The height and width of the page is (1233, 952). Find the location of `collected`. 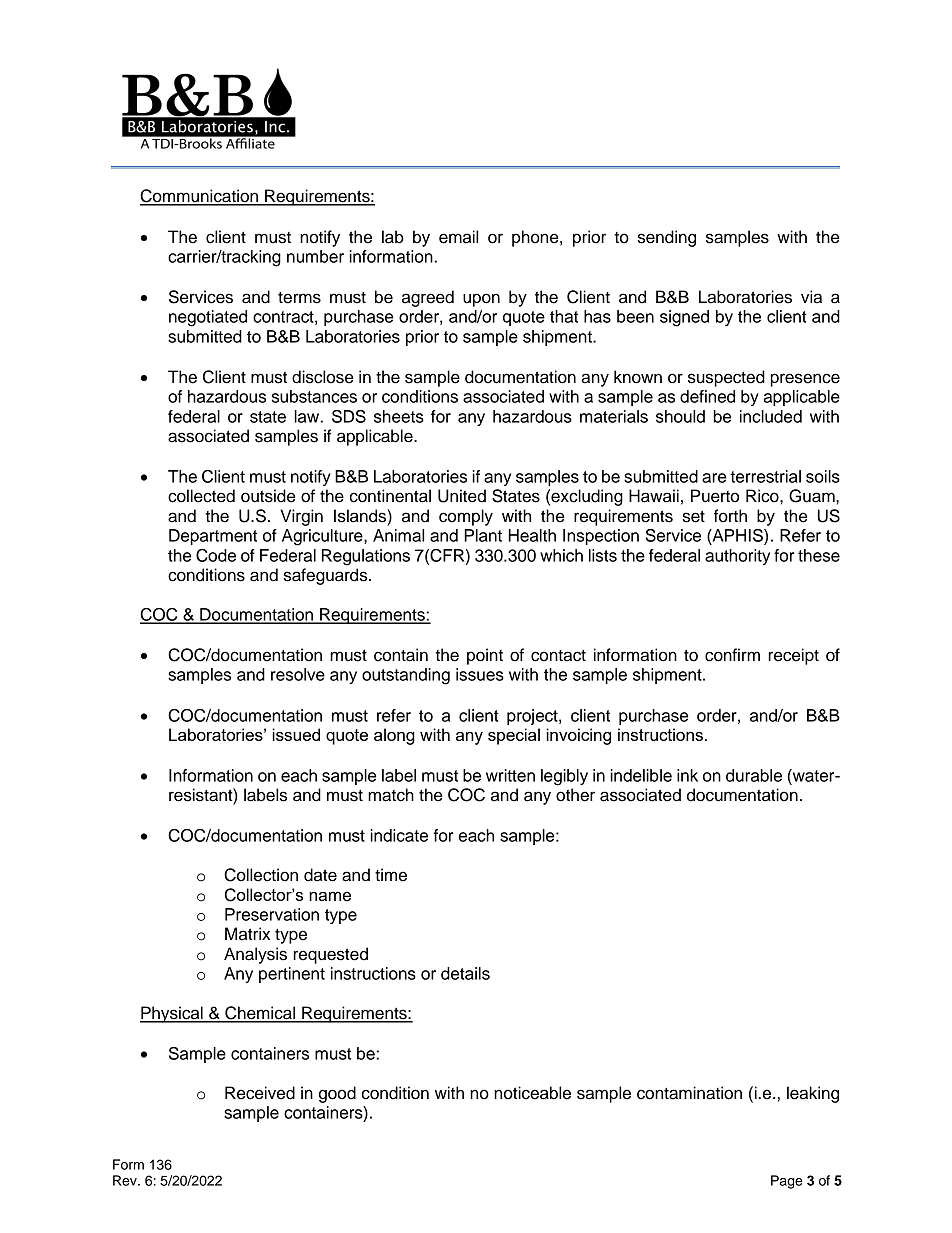

collected is located at coordinates (201, 496).
